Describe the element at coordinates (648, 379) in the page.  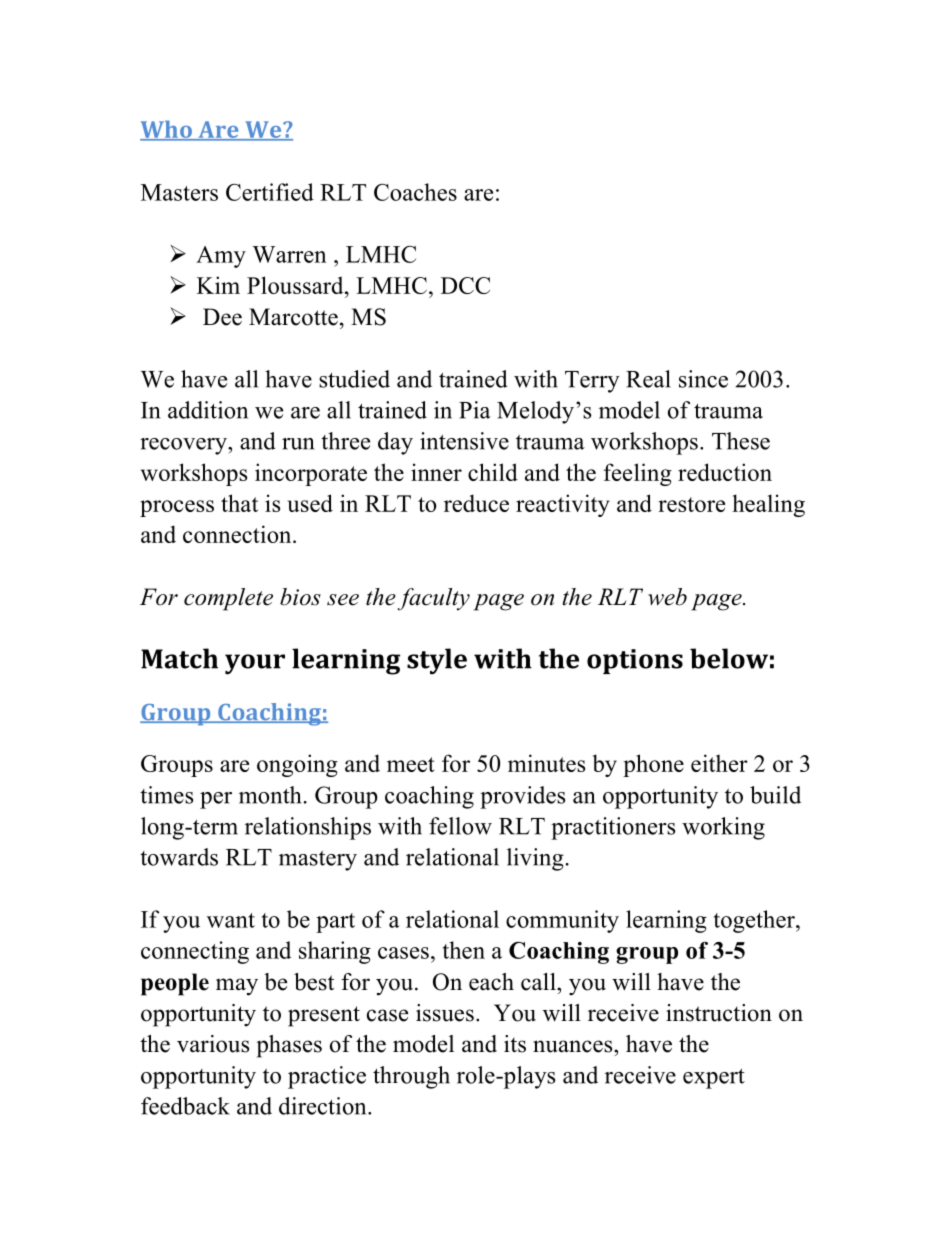
I see `Real` at that location.
